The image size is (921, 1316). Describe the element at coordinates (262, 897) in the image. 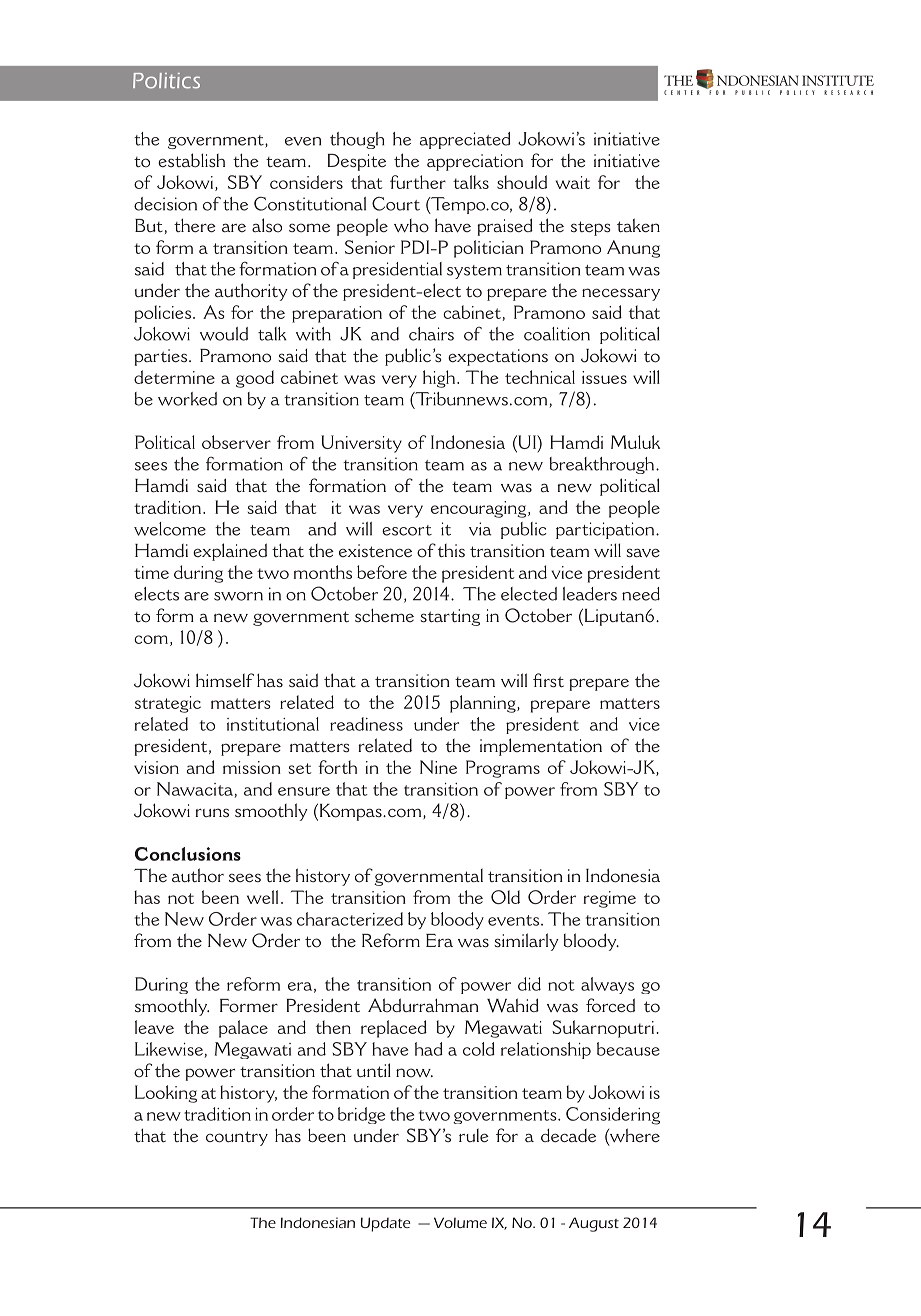

I see `well` at that location.
